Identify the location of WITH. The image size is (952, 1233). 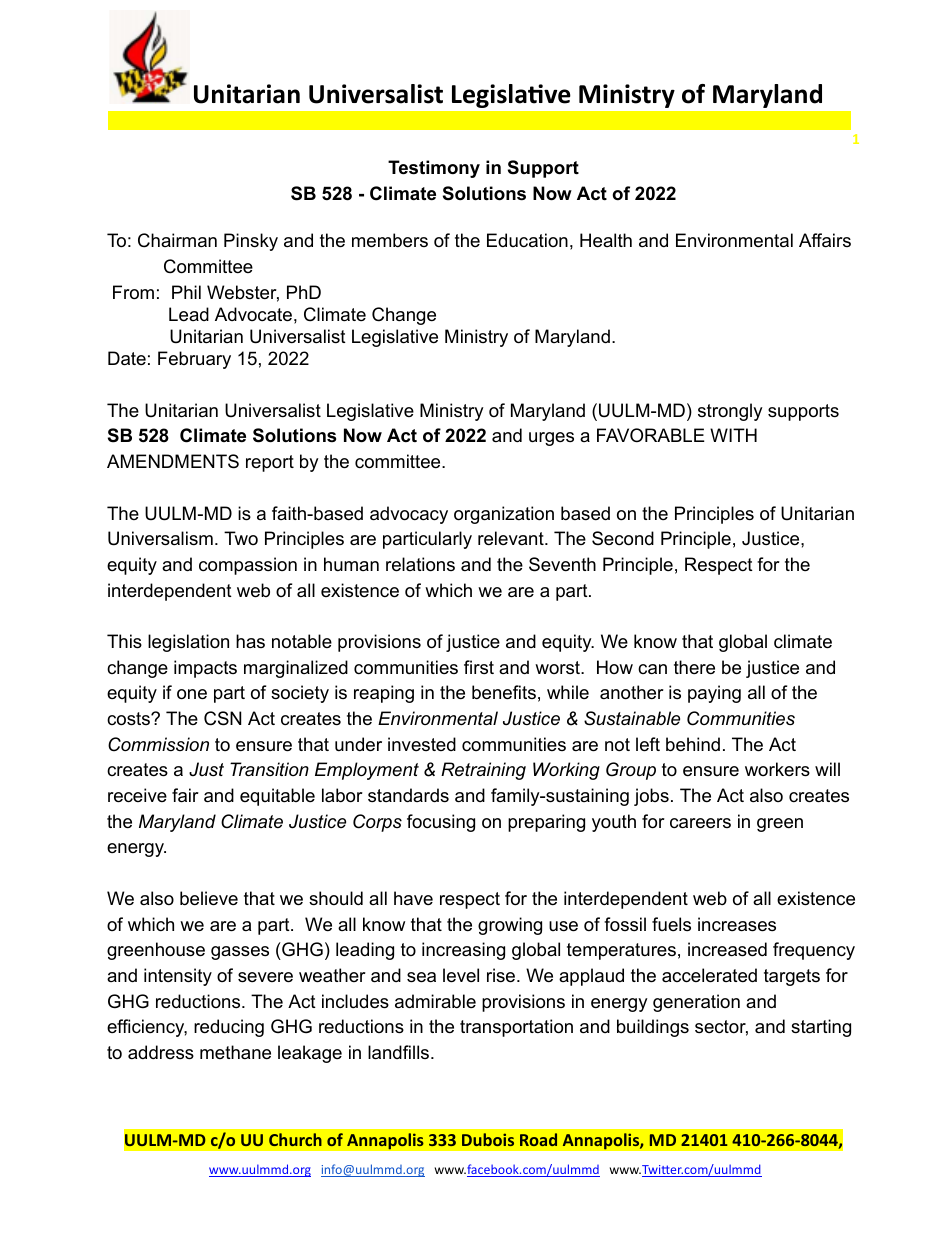
(733, 435).
